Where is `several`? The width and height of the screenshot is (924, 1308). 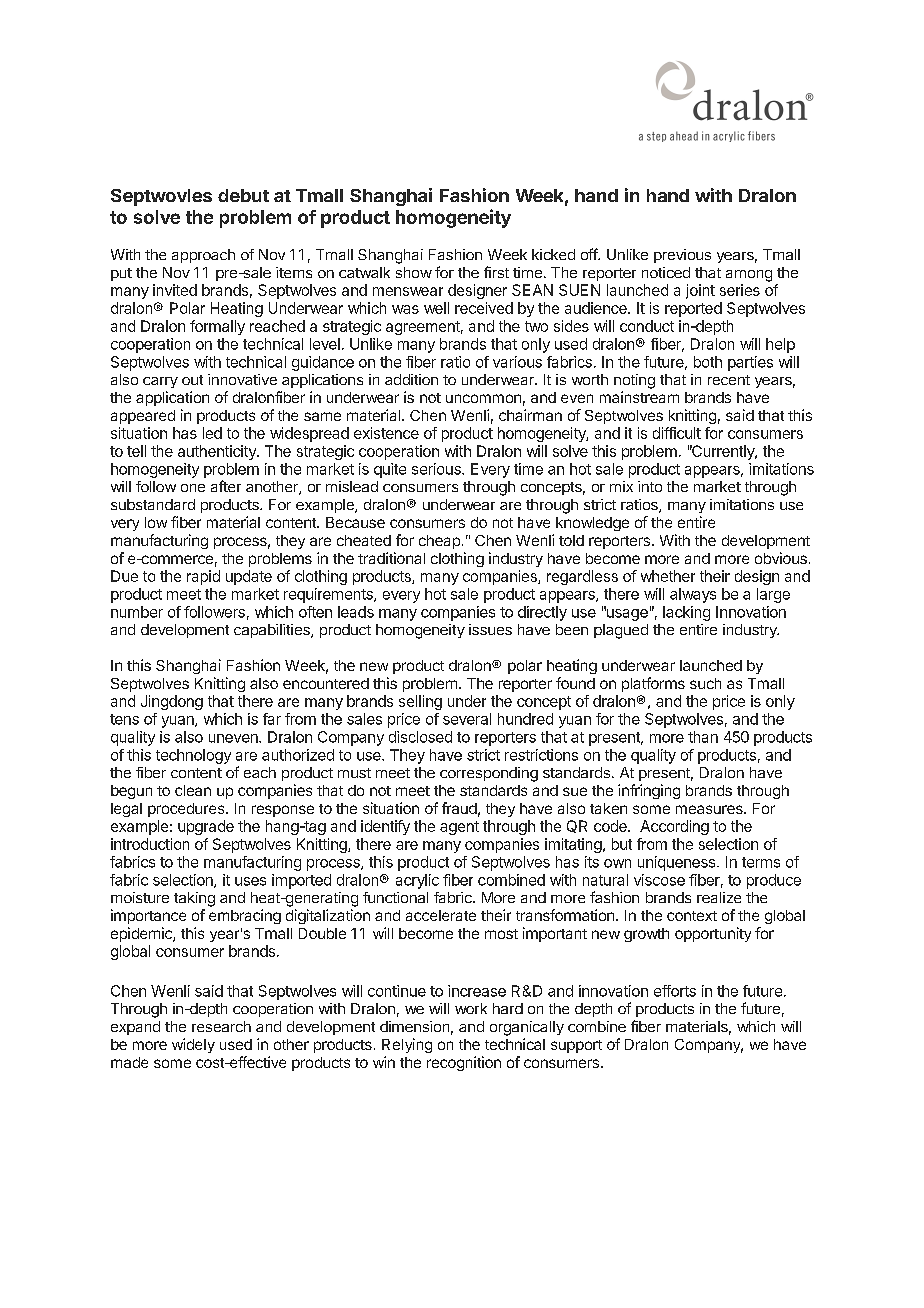 several is located at coordinates (467, 719).
